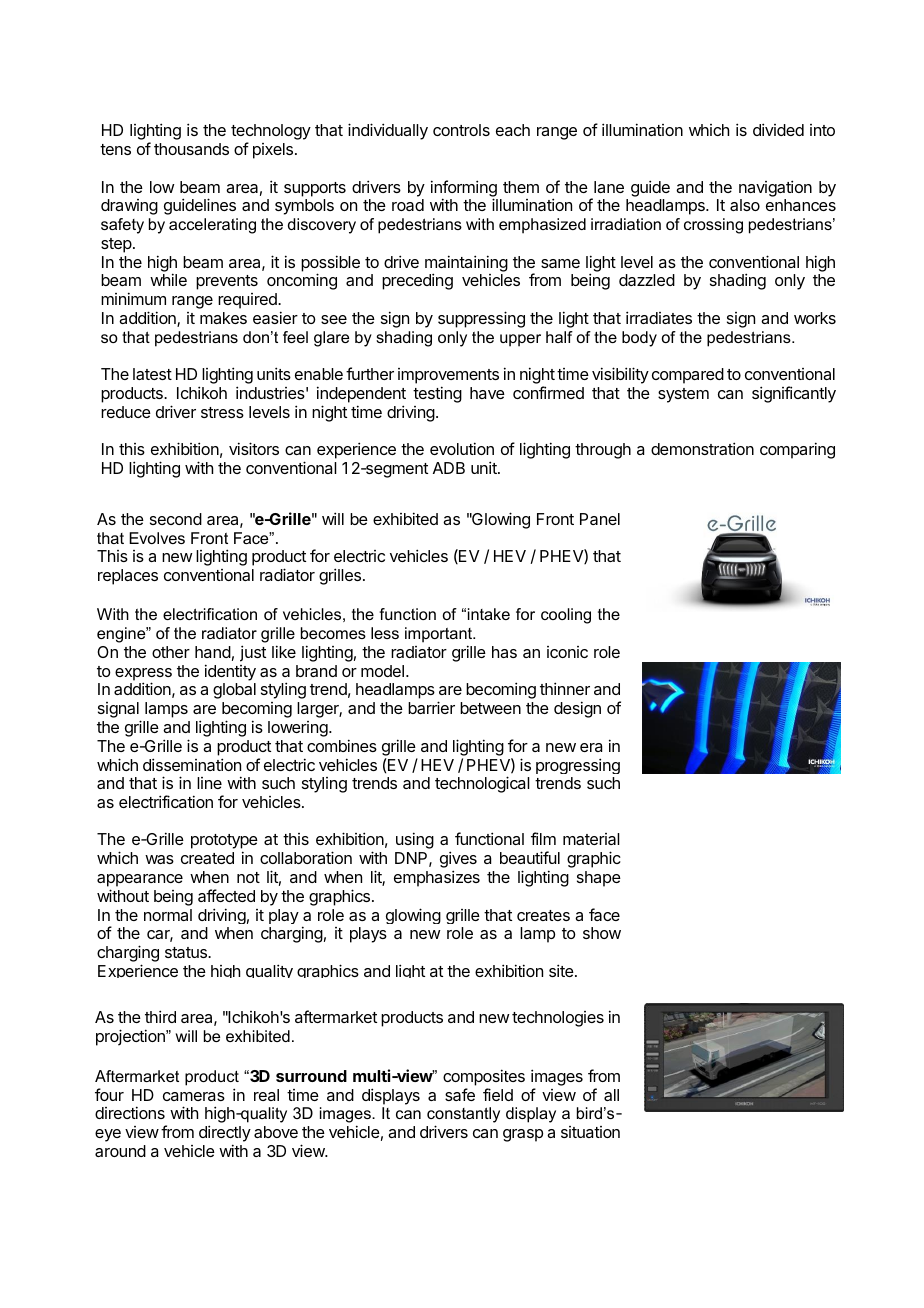 The height and width of the page is (1308, 924). What do you see at coordinates (192, 764) in the page?
I see `dissemination` at bounding box center [192, 764].
